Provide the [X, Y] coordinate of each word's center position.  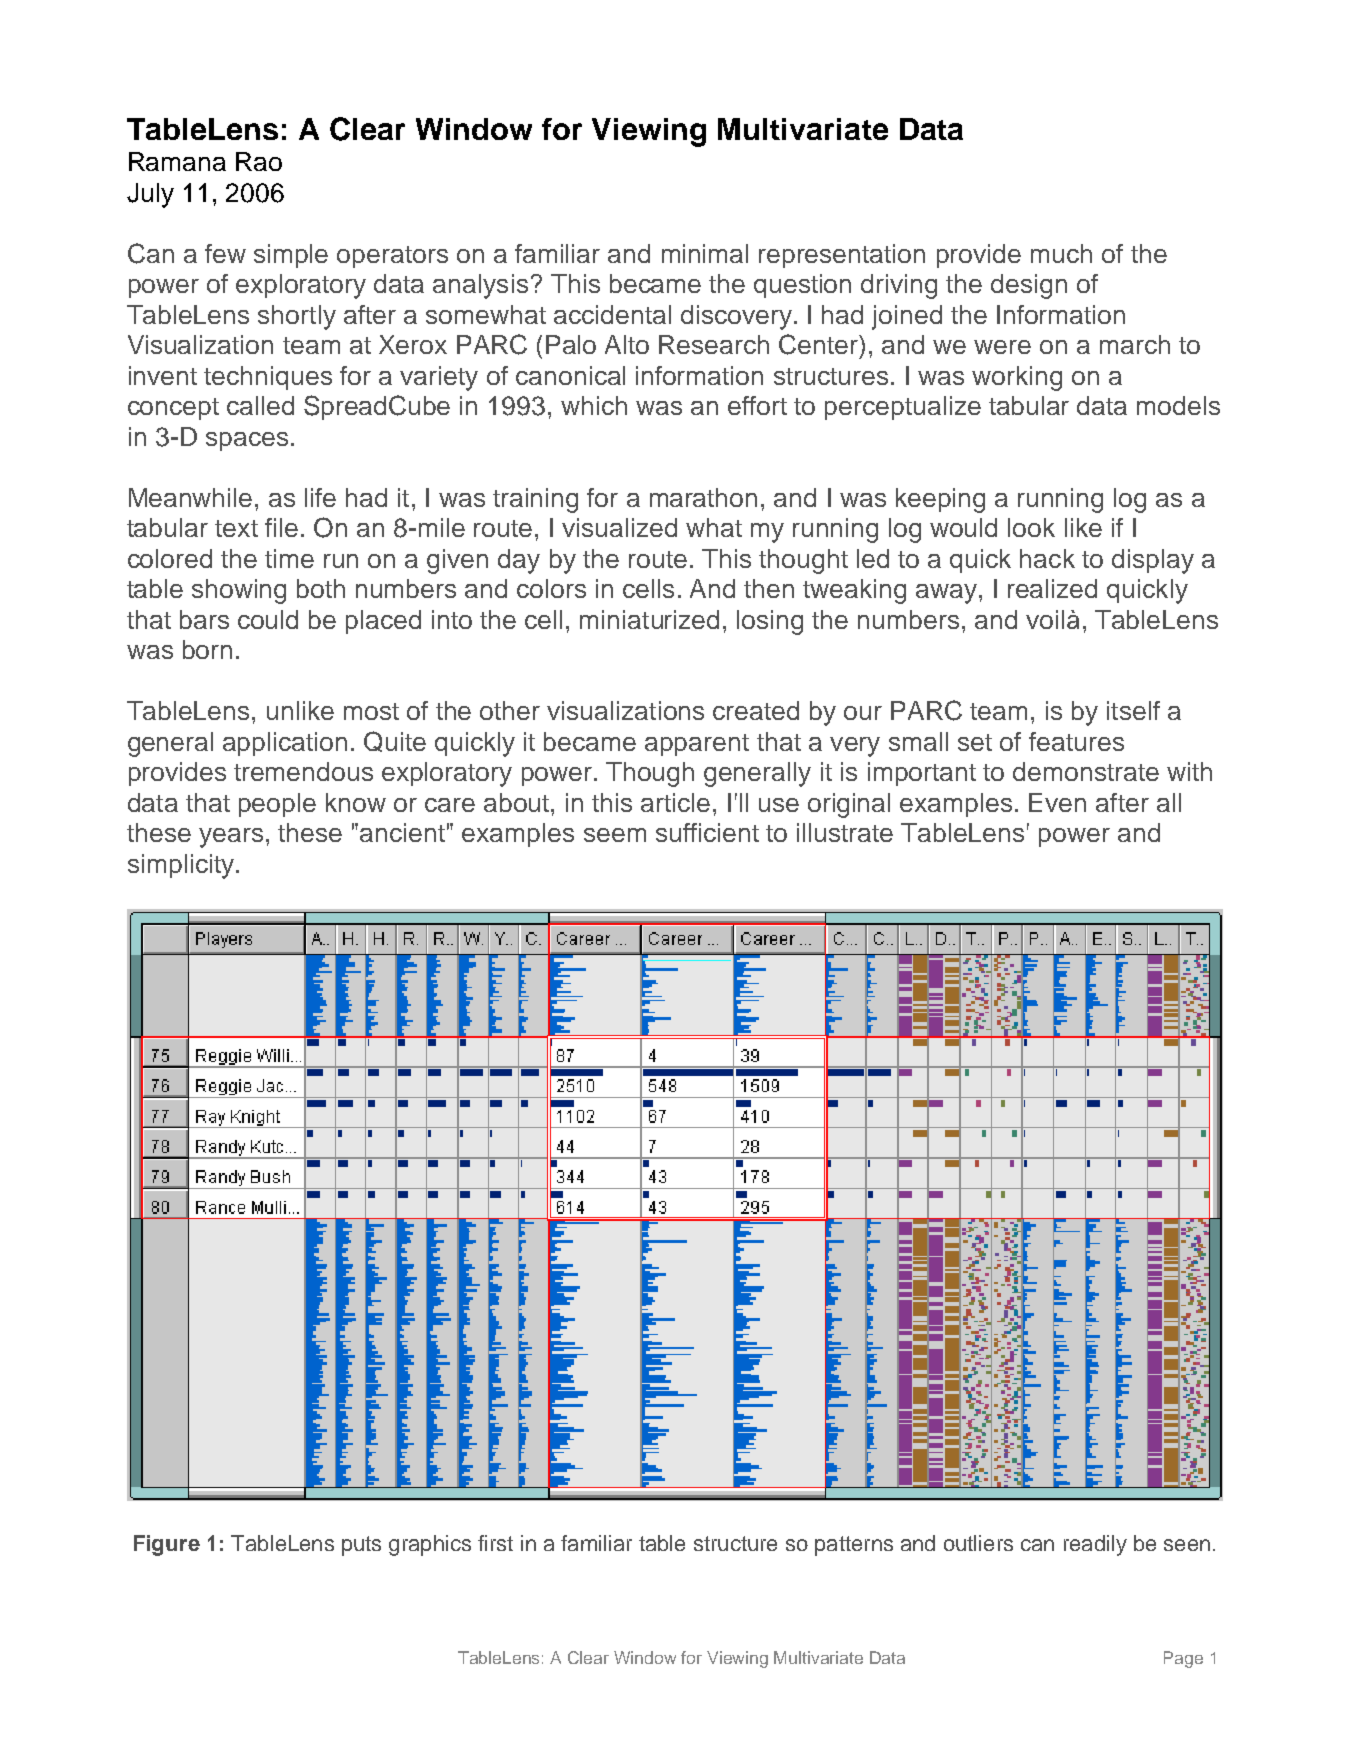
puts [361, 1546]
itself [1133, 710]
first [495, 1543]
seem [615, 835]
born [207, 649]
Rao [259, 161]
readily [1095, 1545]
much [1061, 253]
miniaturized [649, 619]
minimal [705, 253]
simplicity [182, 866]
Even [1057, 802]
